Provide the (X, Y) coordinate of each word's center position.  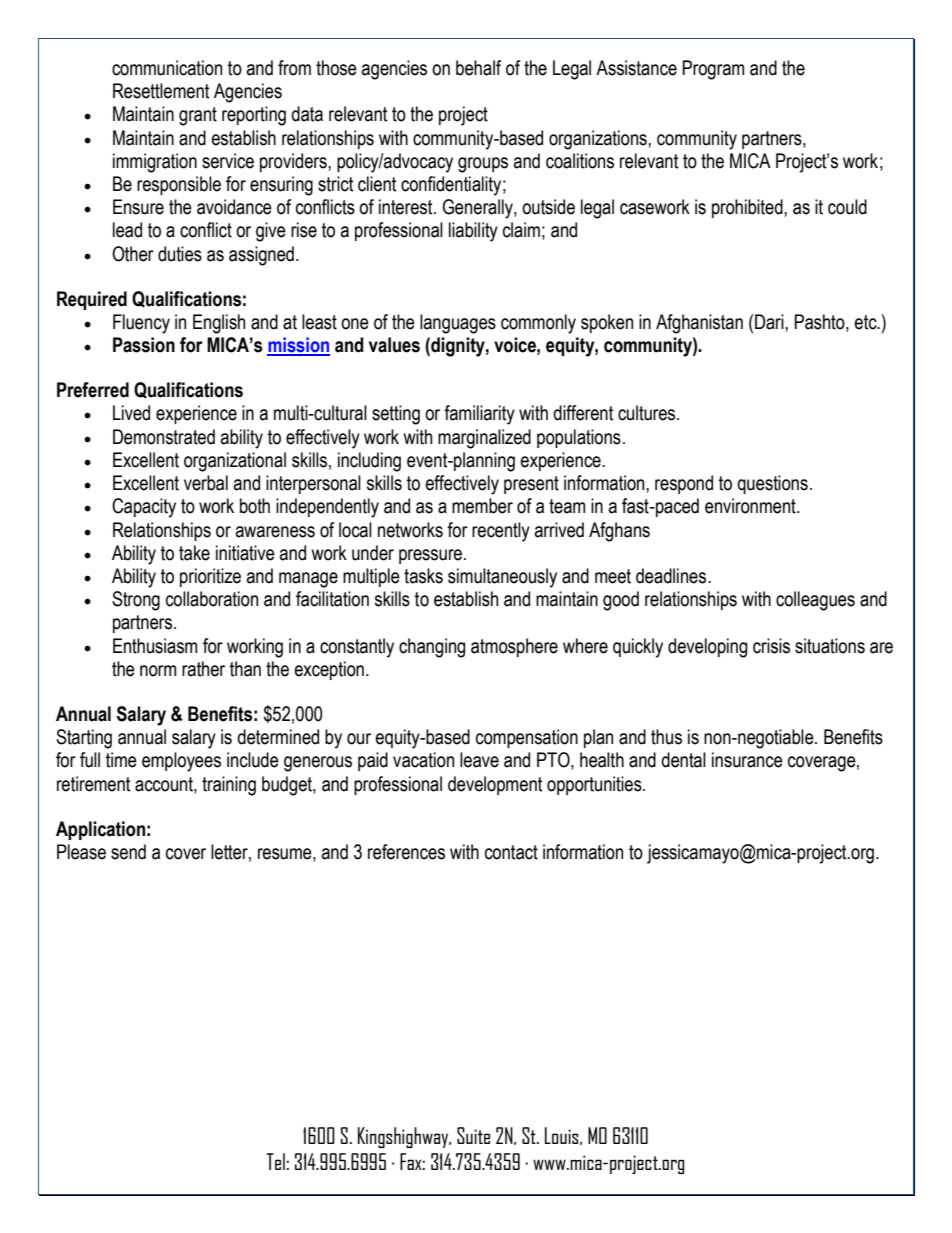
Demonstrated (164, 437)
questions (772, 484)
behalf (478, 68)
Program (713, 70)
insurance (747, 760)
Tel (275, 1161)
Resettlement (161, 91)
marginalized (484, 439)
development (495, 785)
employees (181, 762)
